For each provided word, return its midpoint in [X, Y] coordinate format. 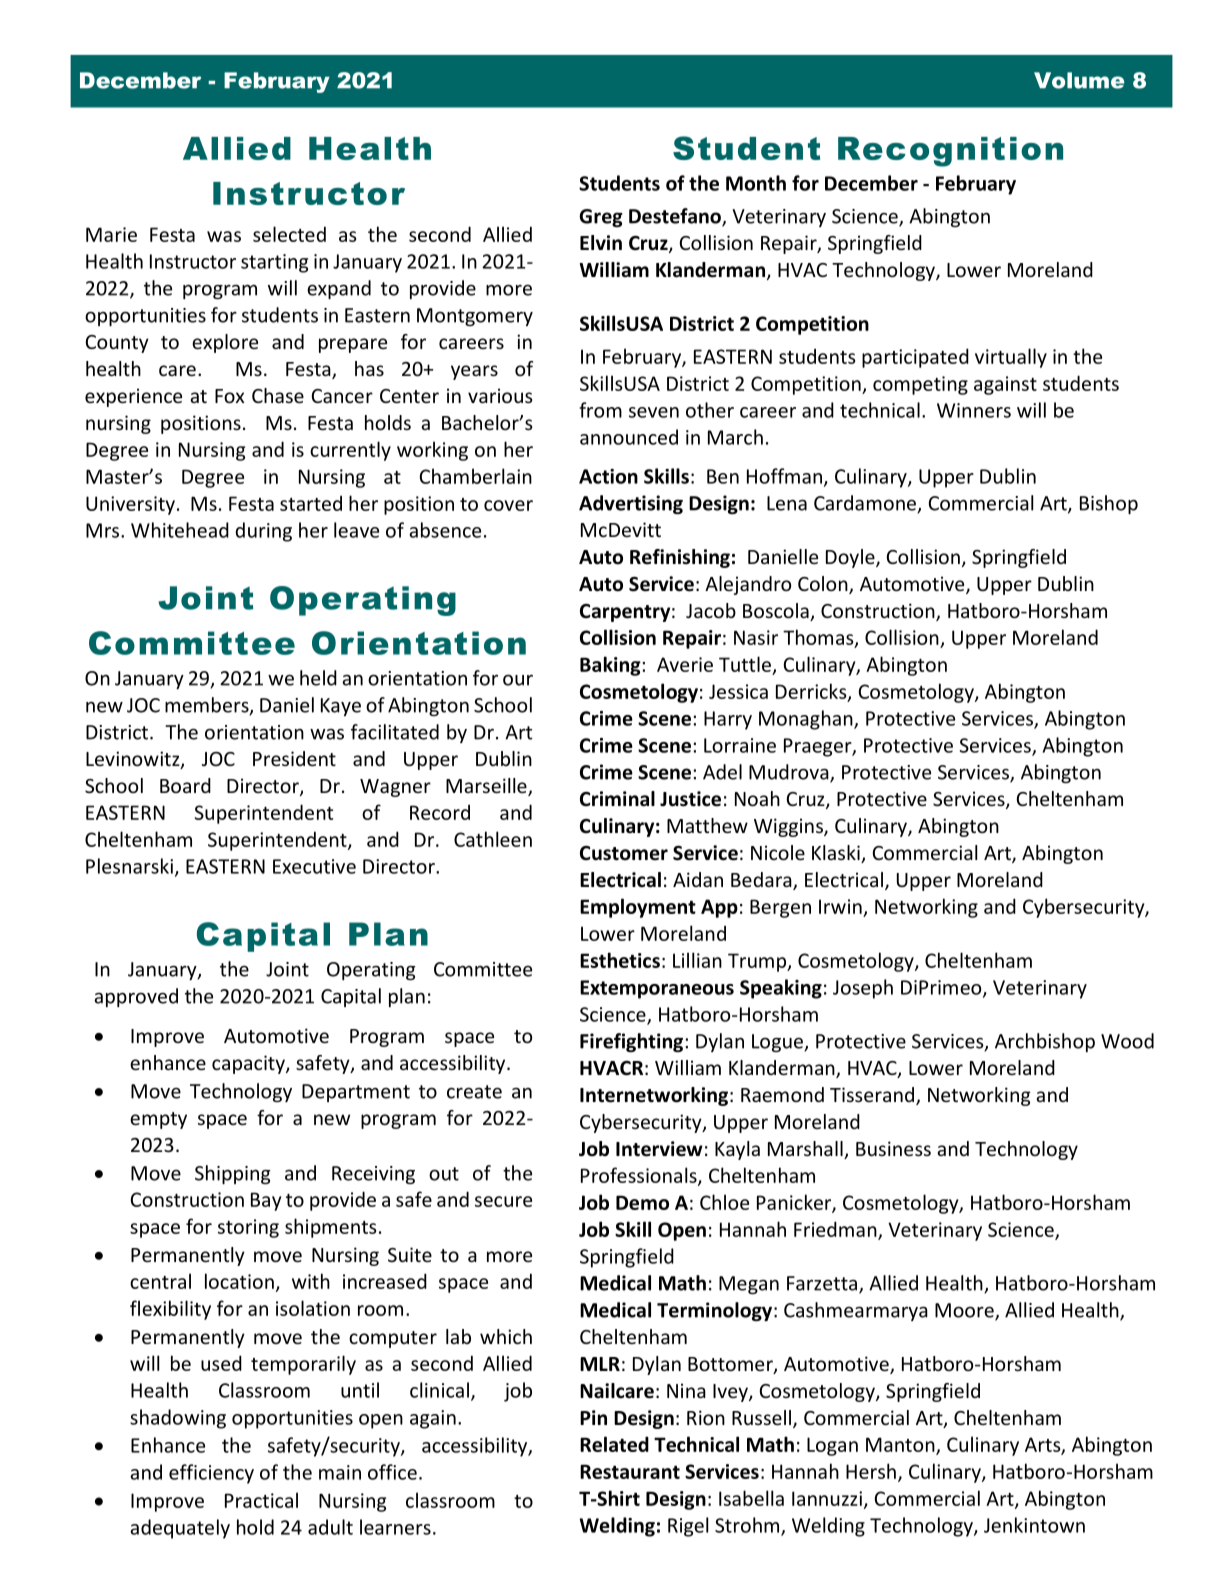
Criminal [617, 799]
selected [289, 234]
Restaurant [630, 1471]
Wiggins [789, 827]
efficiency [211, 1474]
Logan [832, 1446]
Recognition [950, 152]
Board [185, 785]
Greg [601, 218]
